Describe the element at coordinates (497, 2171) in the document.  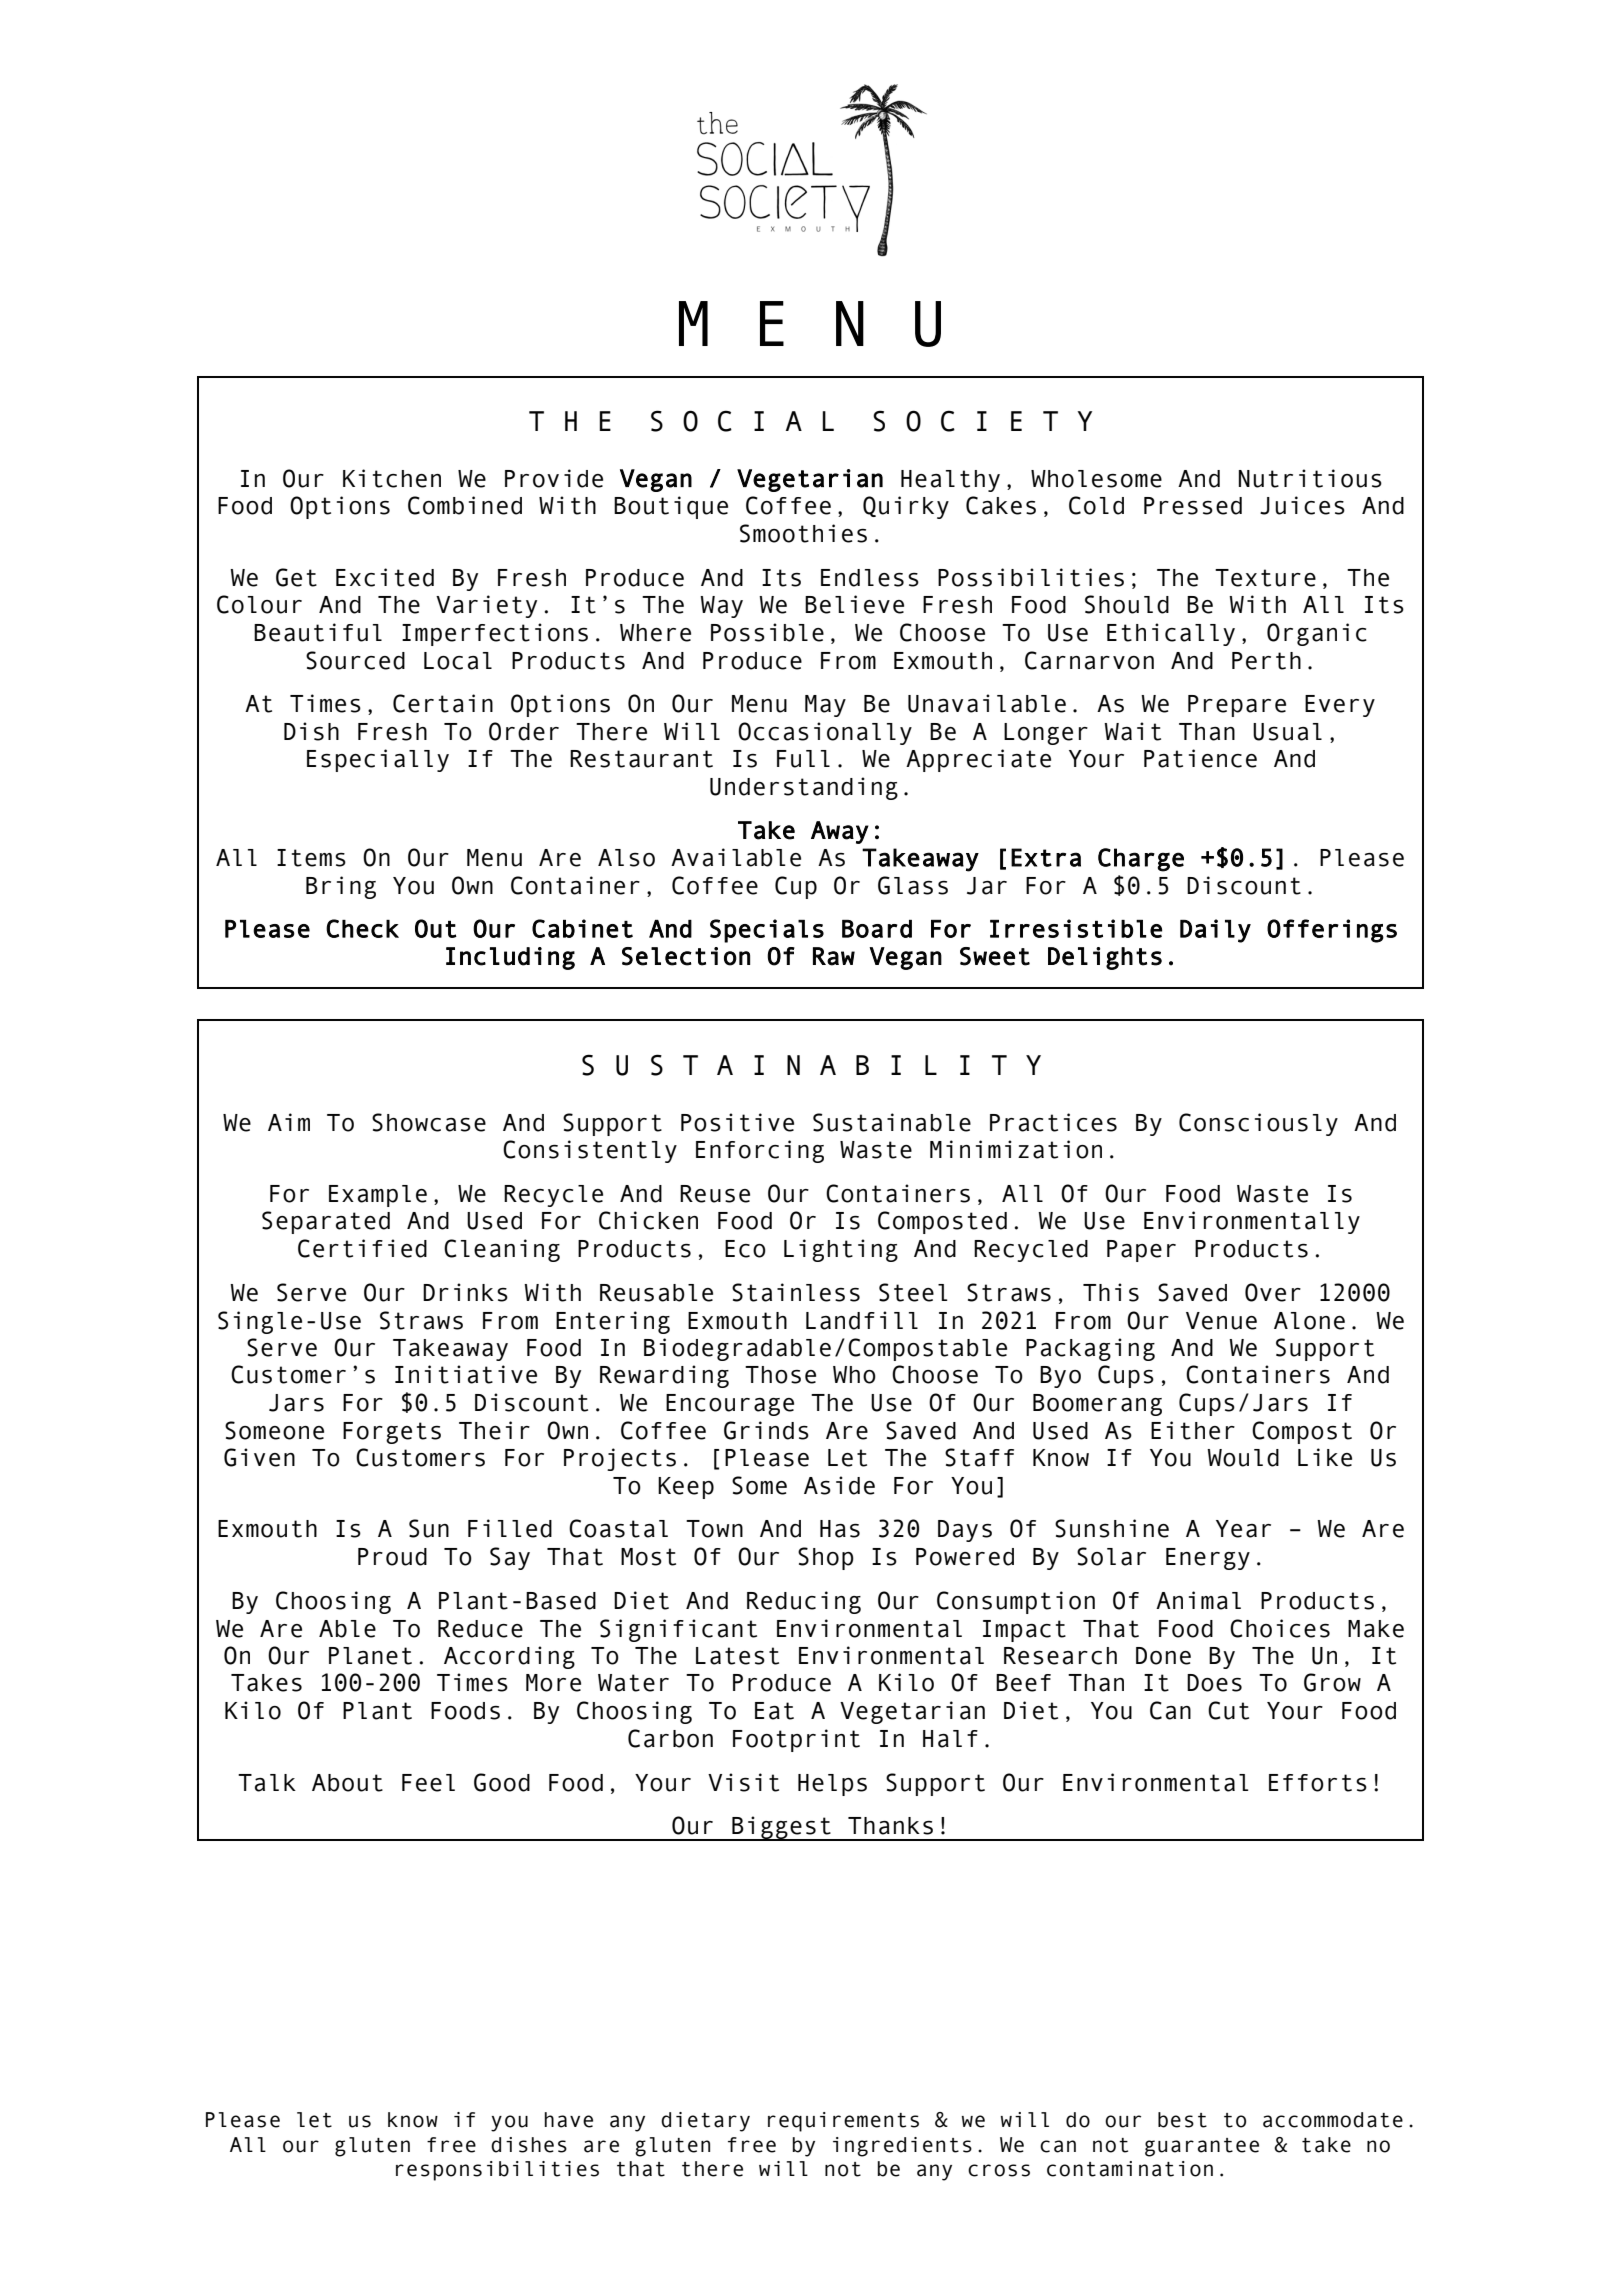
I see `responsibilities` at that location.
